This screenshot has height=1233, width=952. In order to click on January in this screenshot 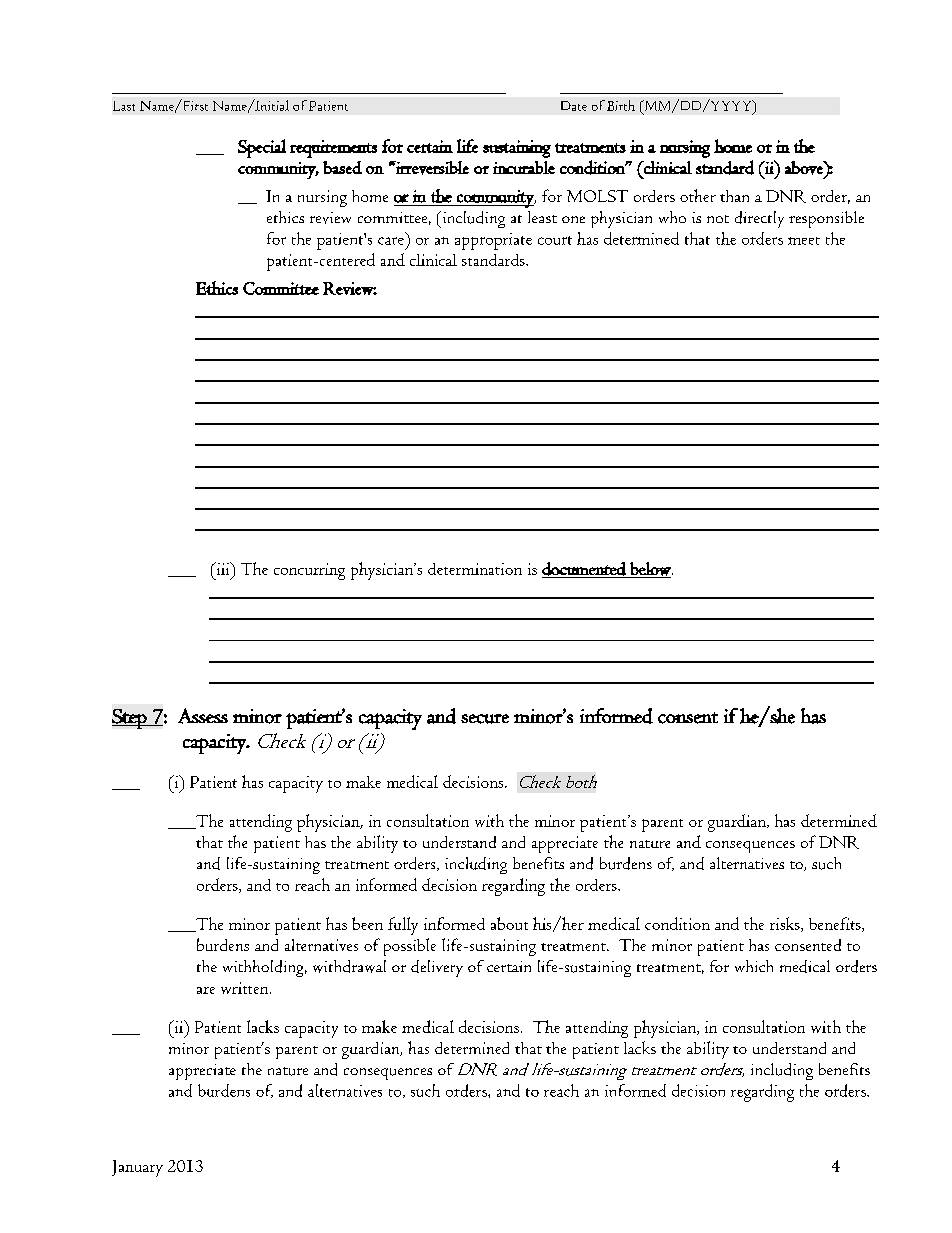, I will do `click(137, 1168)`.
